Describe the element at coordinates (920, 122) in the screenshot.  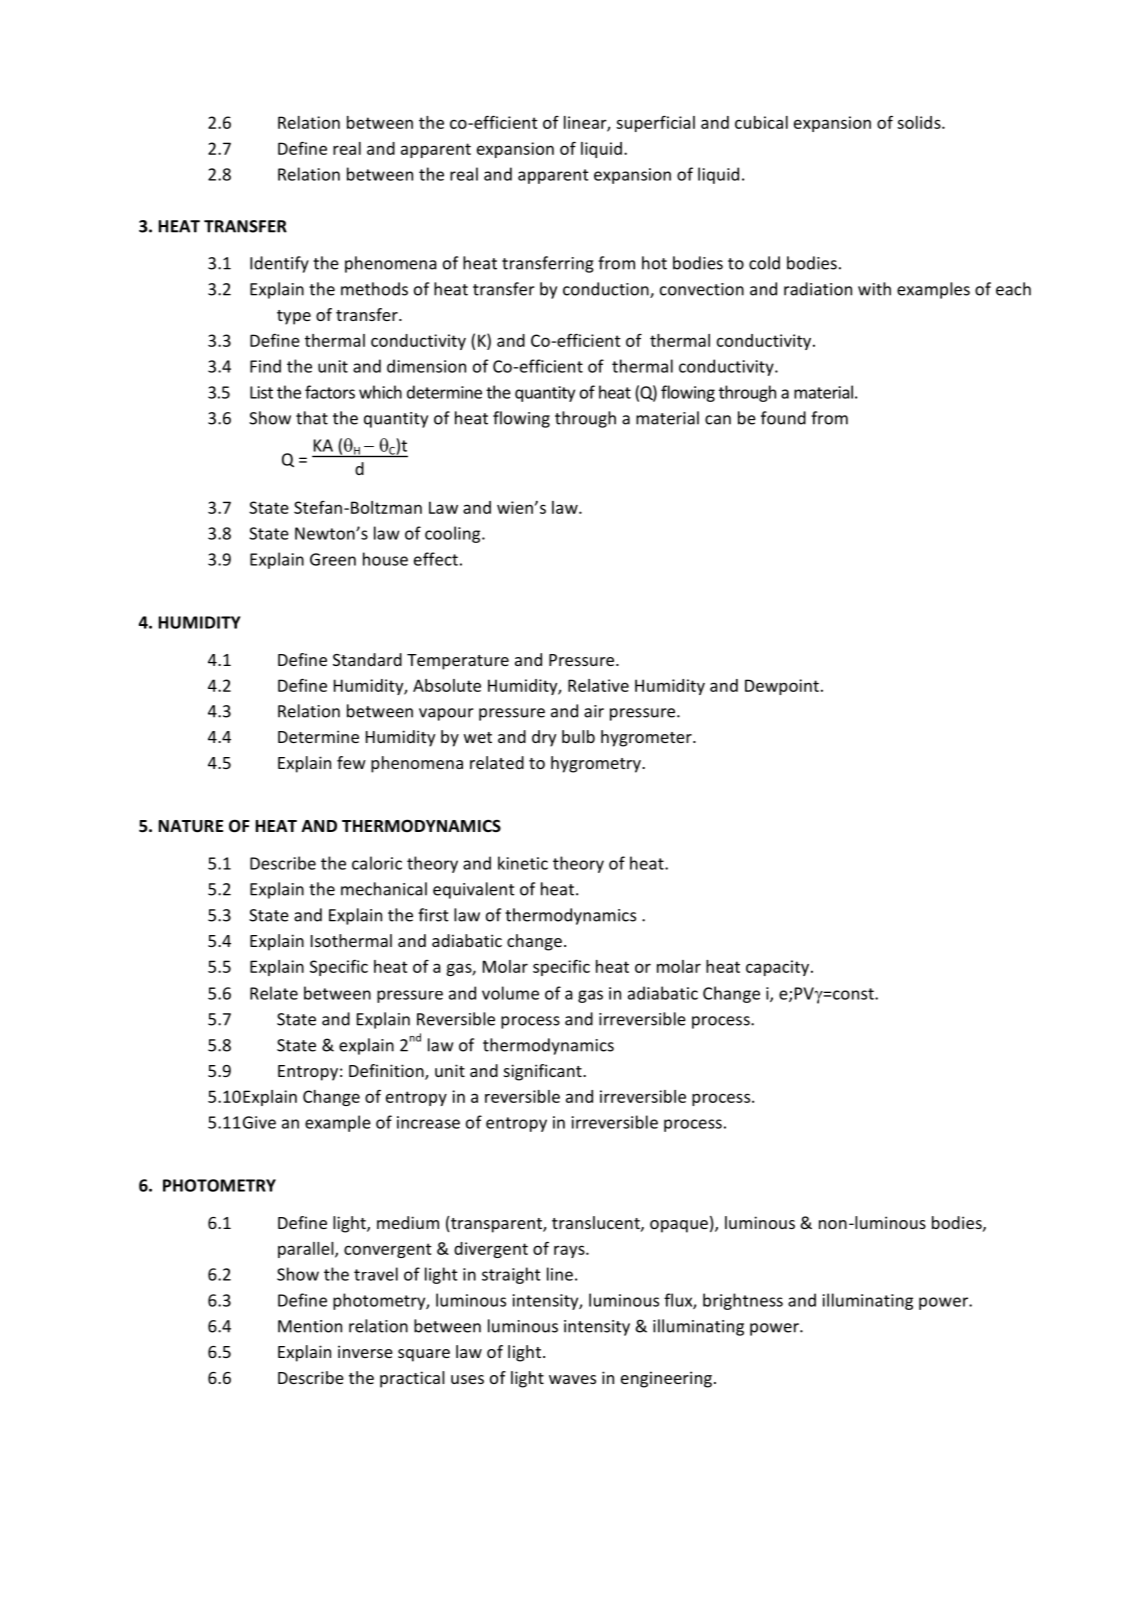
I see `solids` at that location.
